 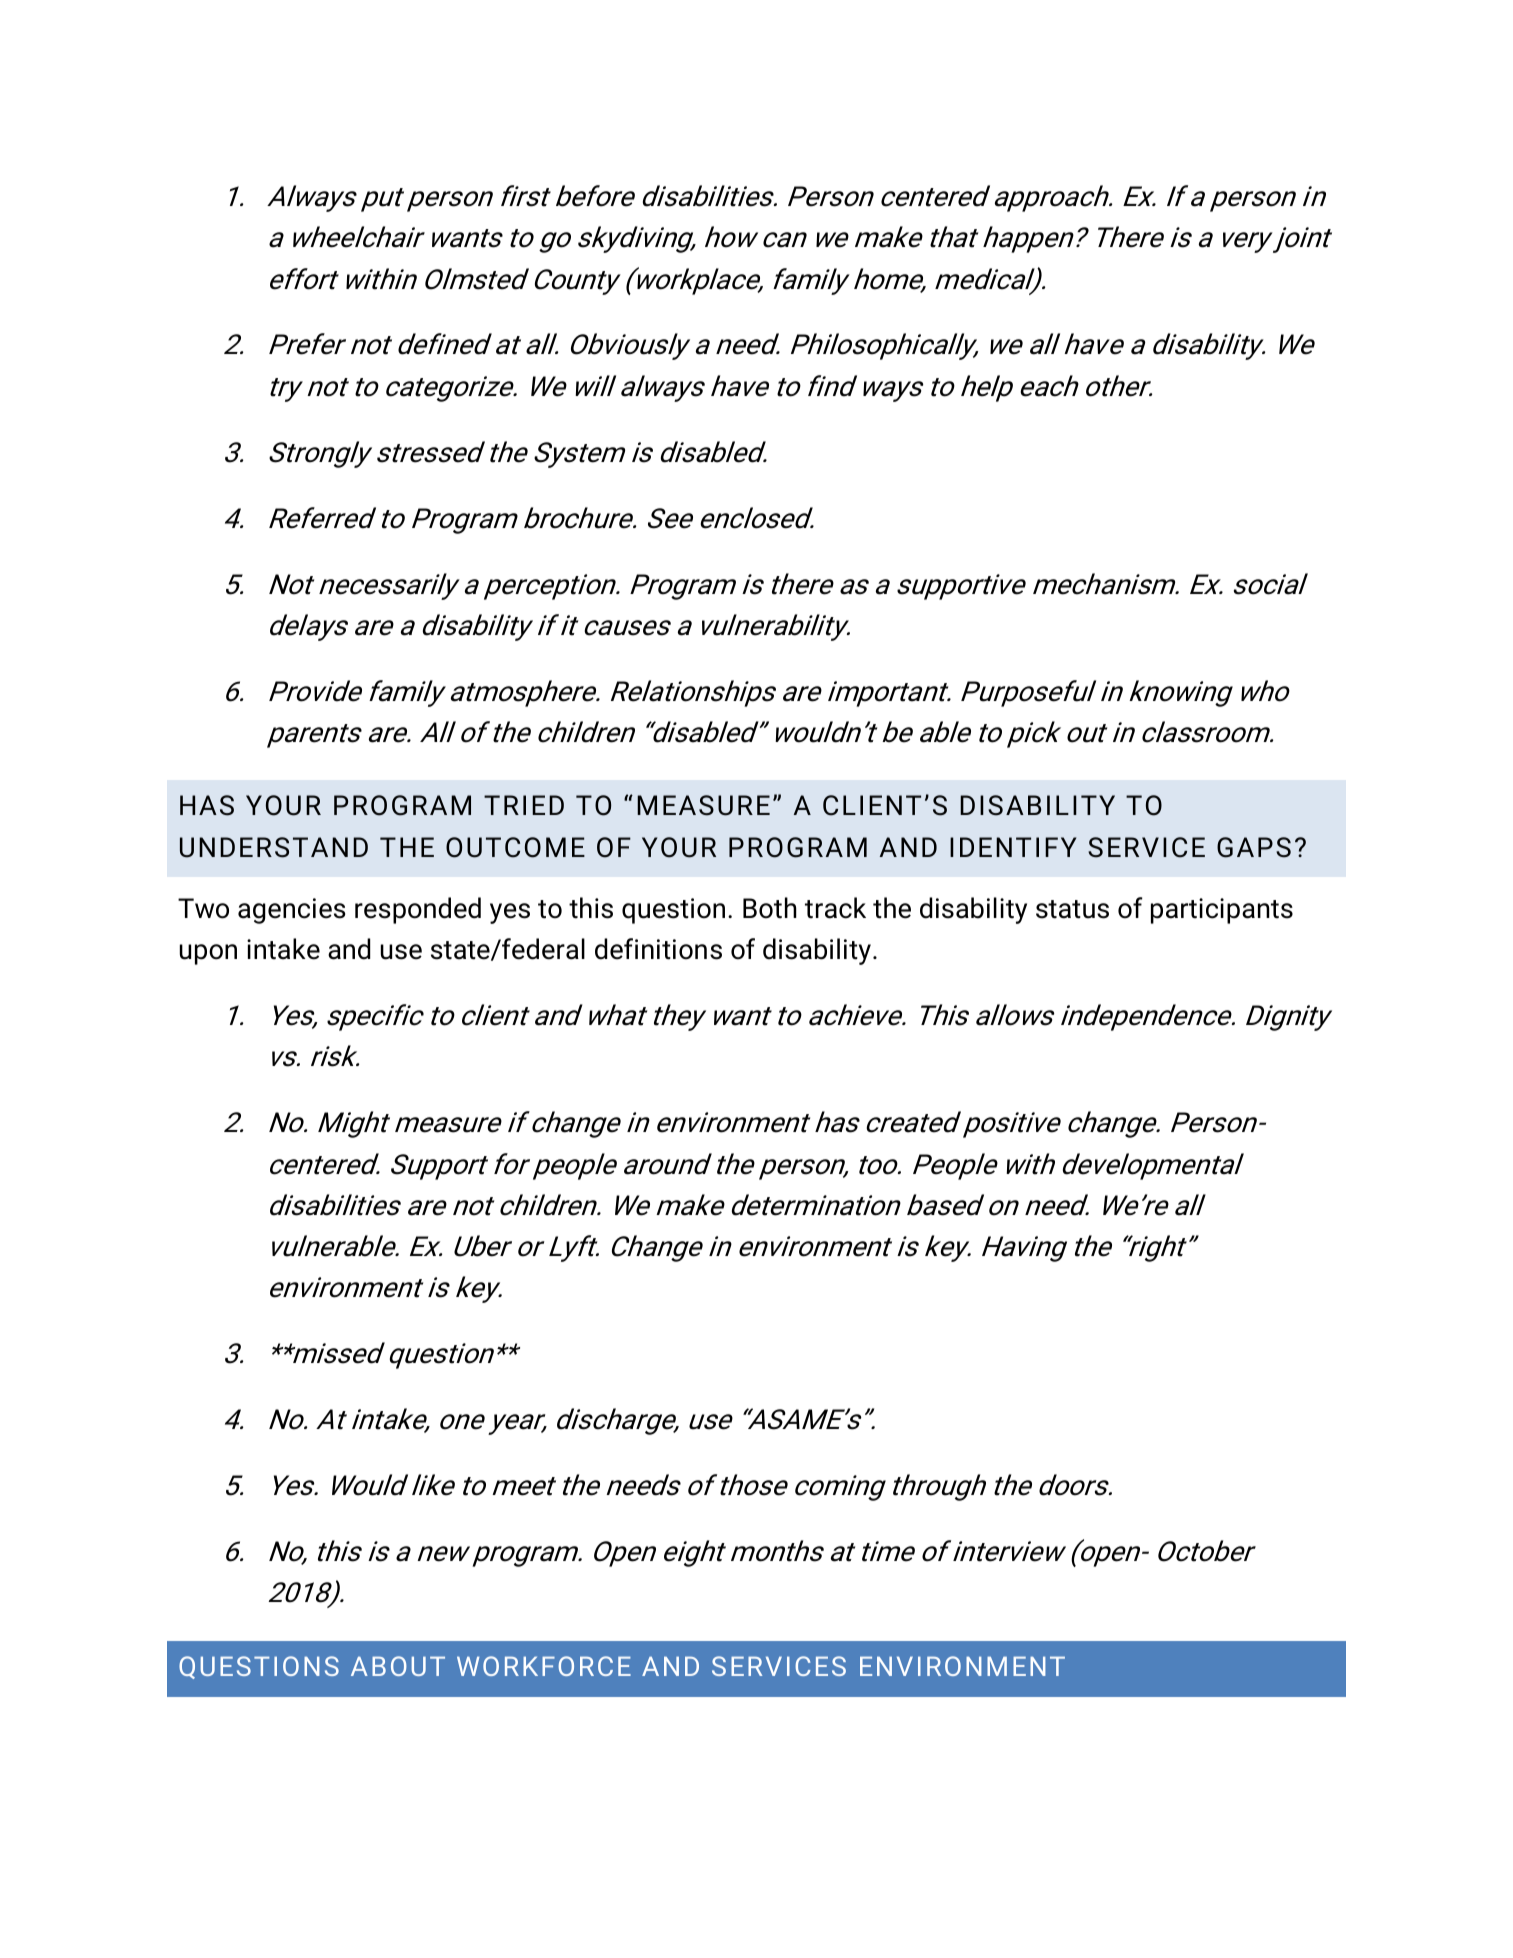 What do you see at coordinates (418, 910) in the screenshot?
I see `responded` at bounding box center [418, 910].
